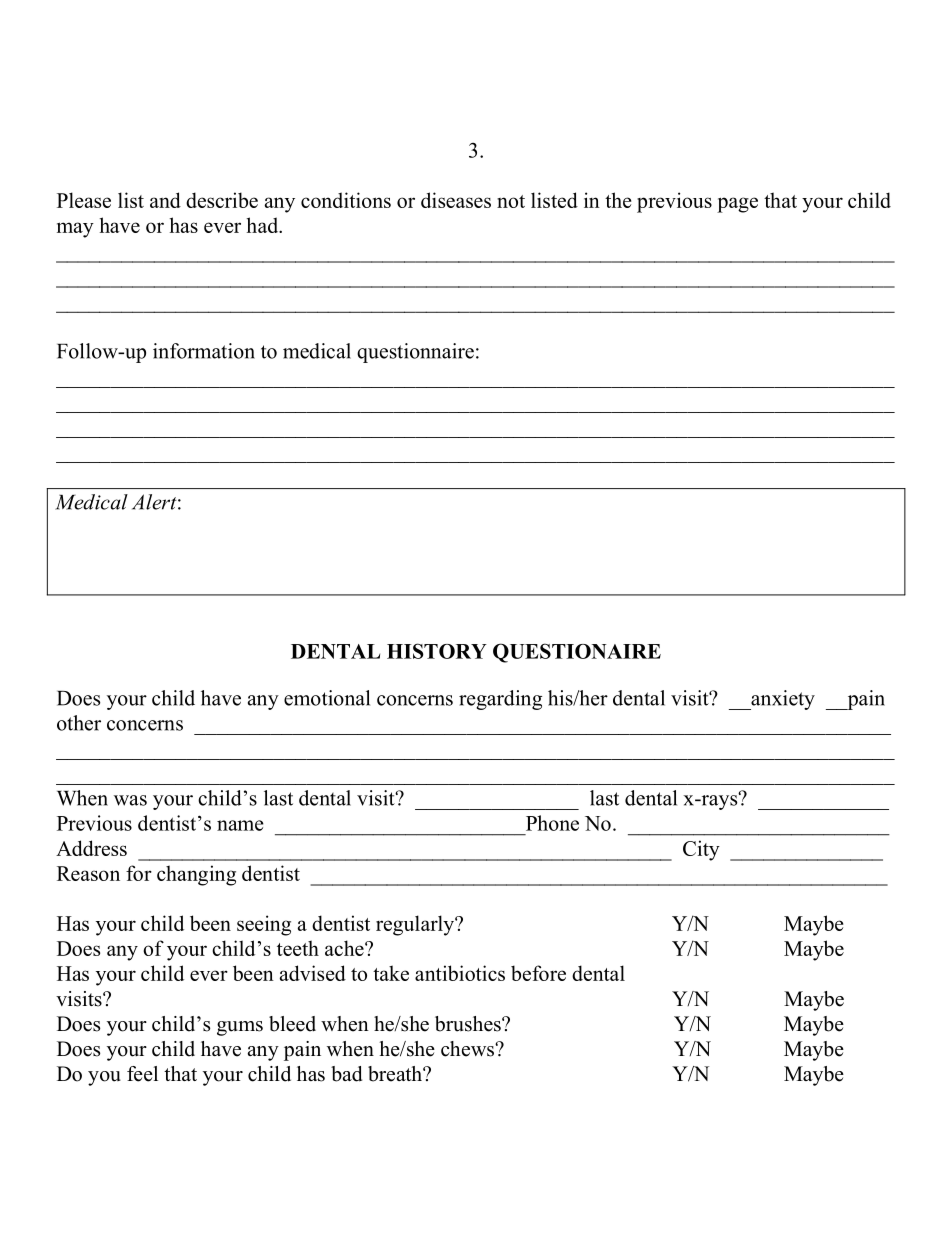  What do you see at coordinates (130, 800) in the screenshot?
I see `was` at bounding box center [130, 800].
